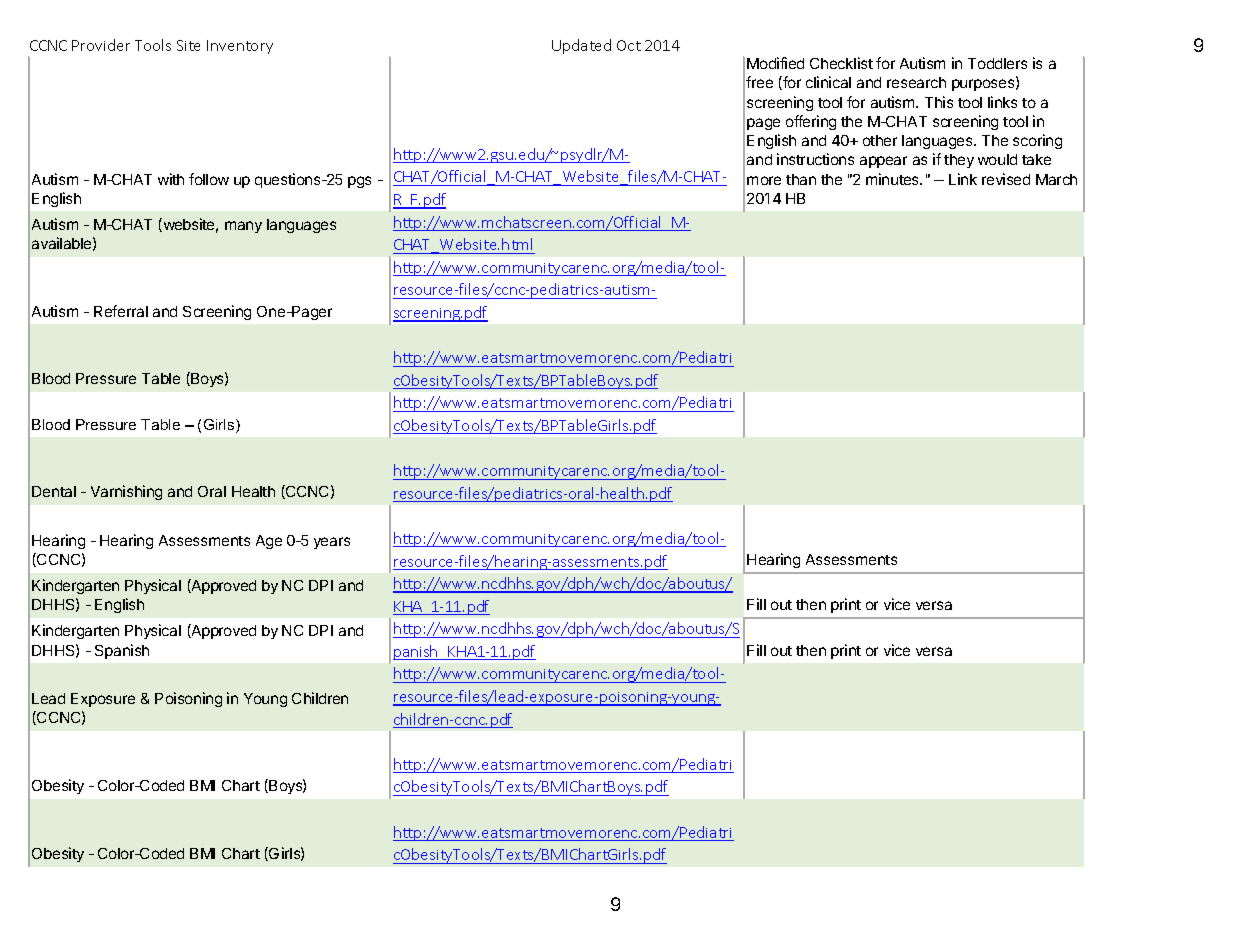  Describe the element at coordinates (54, 491) in the page. I see `Dental` at that location.
